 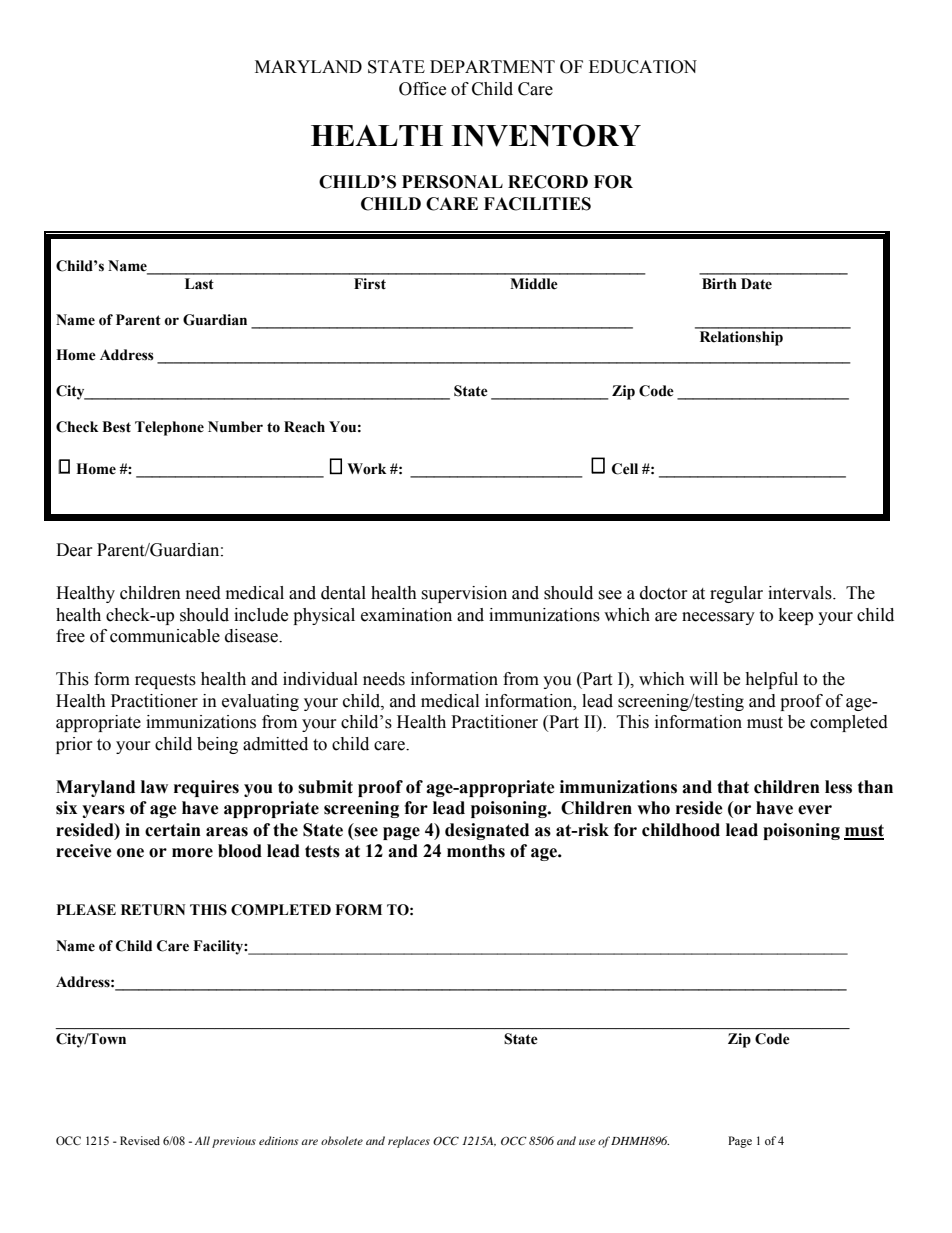 What do you see at coordinates (546, 135) in the screenshot?
I see `INVENTORY` at bounding box center [546, 135].
